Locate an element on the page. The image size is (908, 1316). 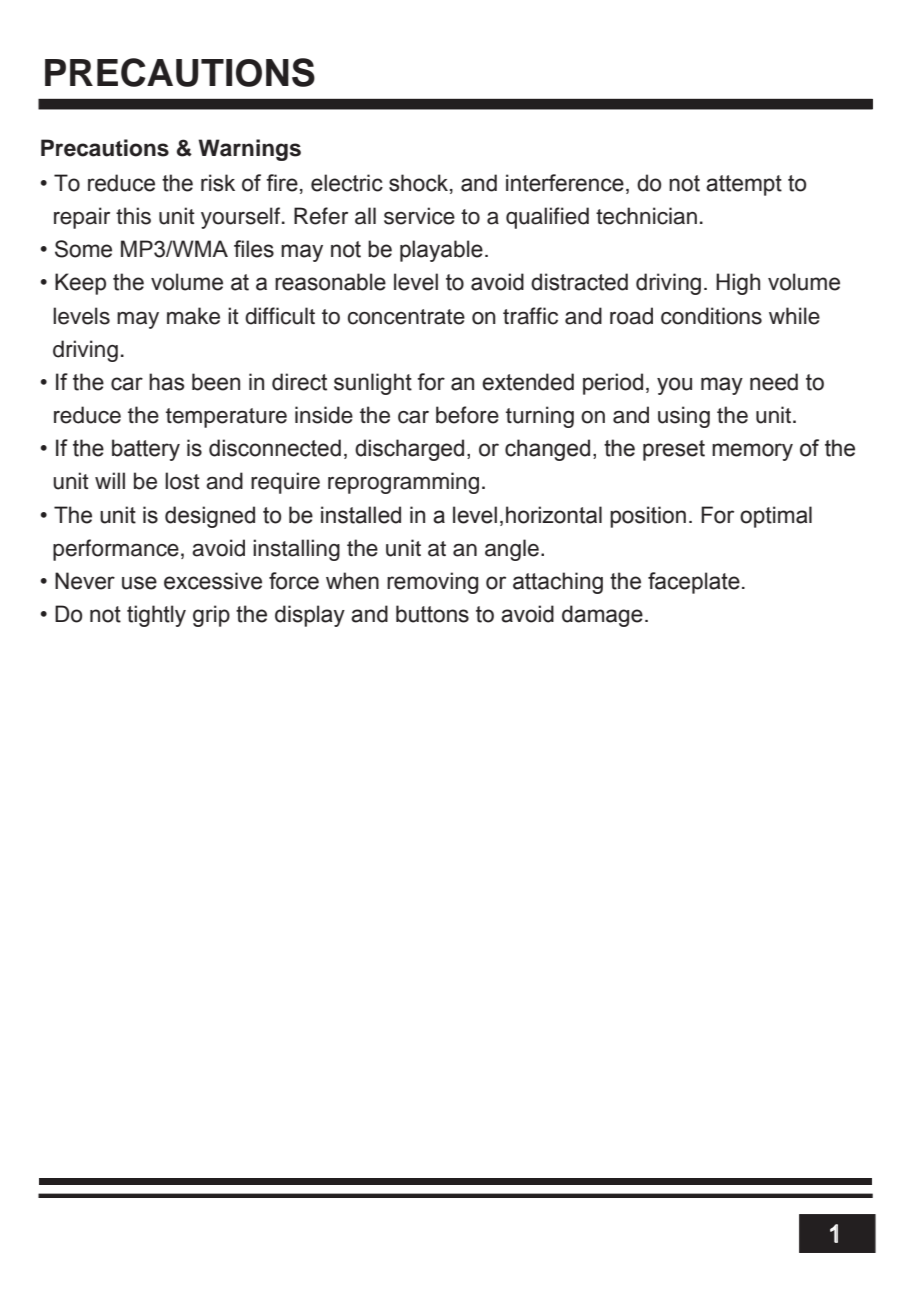
concentrate is located at coordinates (406, 317).
